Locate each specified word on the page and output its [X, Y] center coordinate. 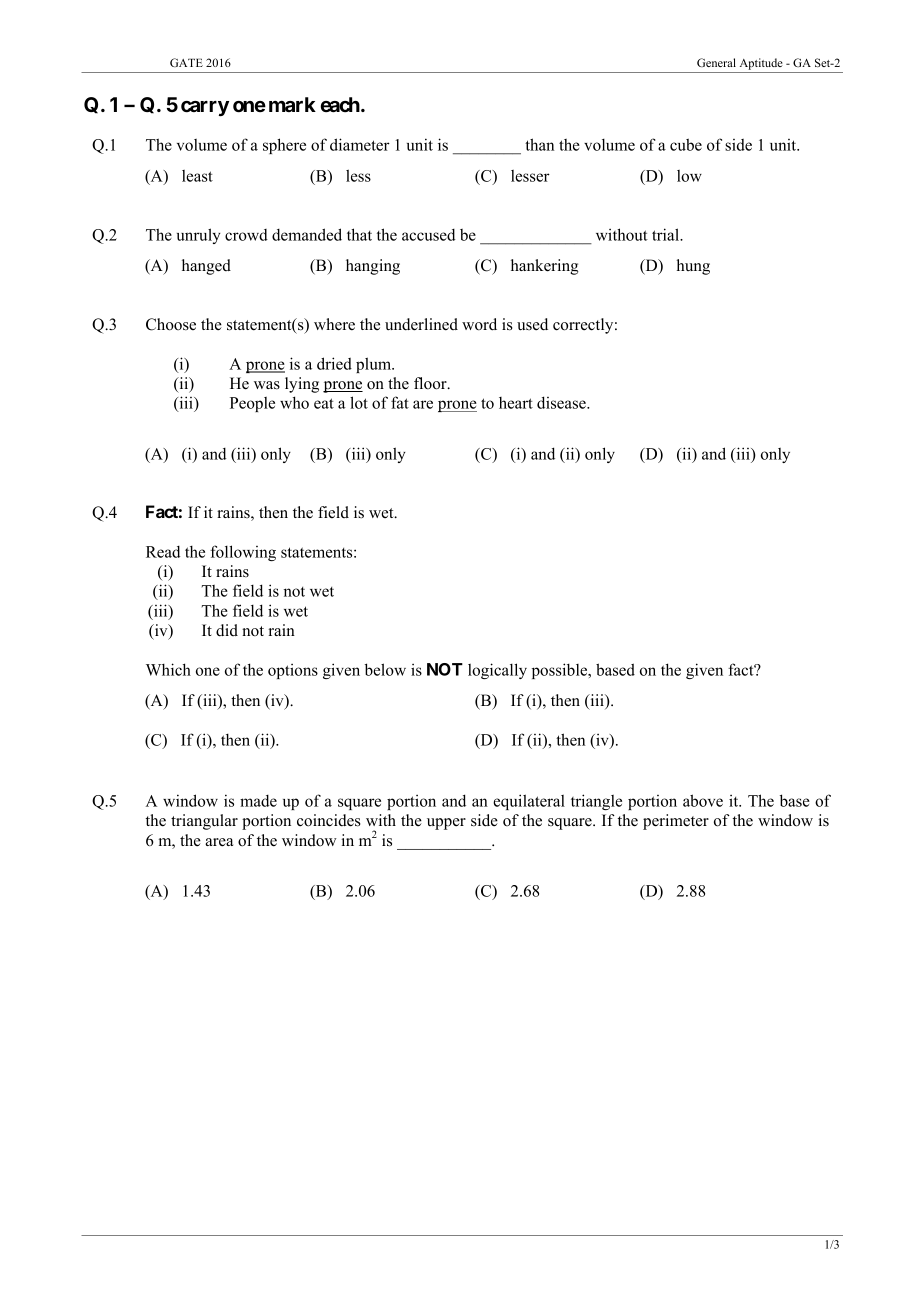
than [539, 144]
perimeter [676, 822]
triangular [204, 822]
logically [497, 671]
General [716, 62]
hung [693, 267]
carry [205, 108]
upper [446, 824]
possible [561, 671]
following [243, 553]
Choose [171, 324]
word [479, 324]
